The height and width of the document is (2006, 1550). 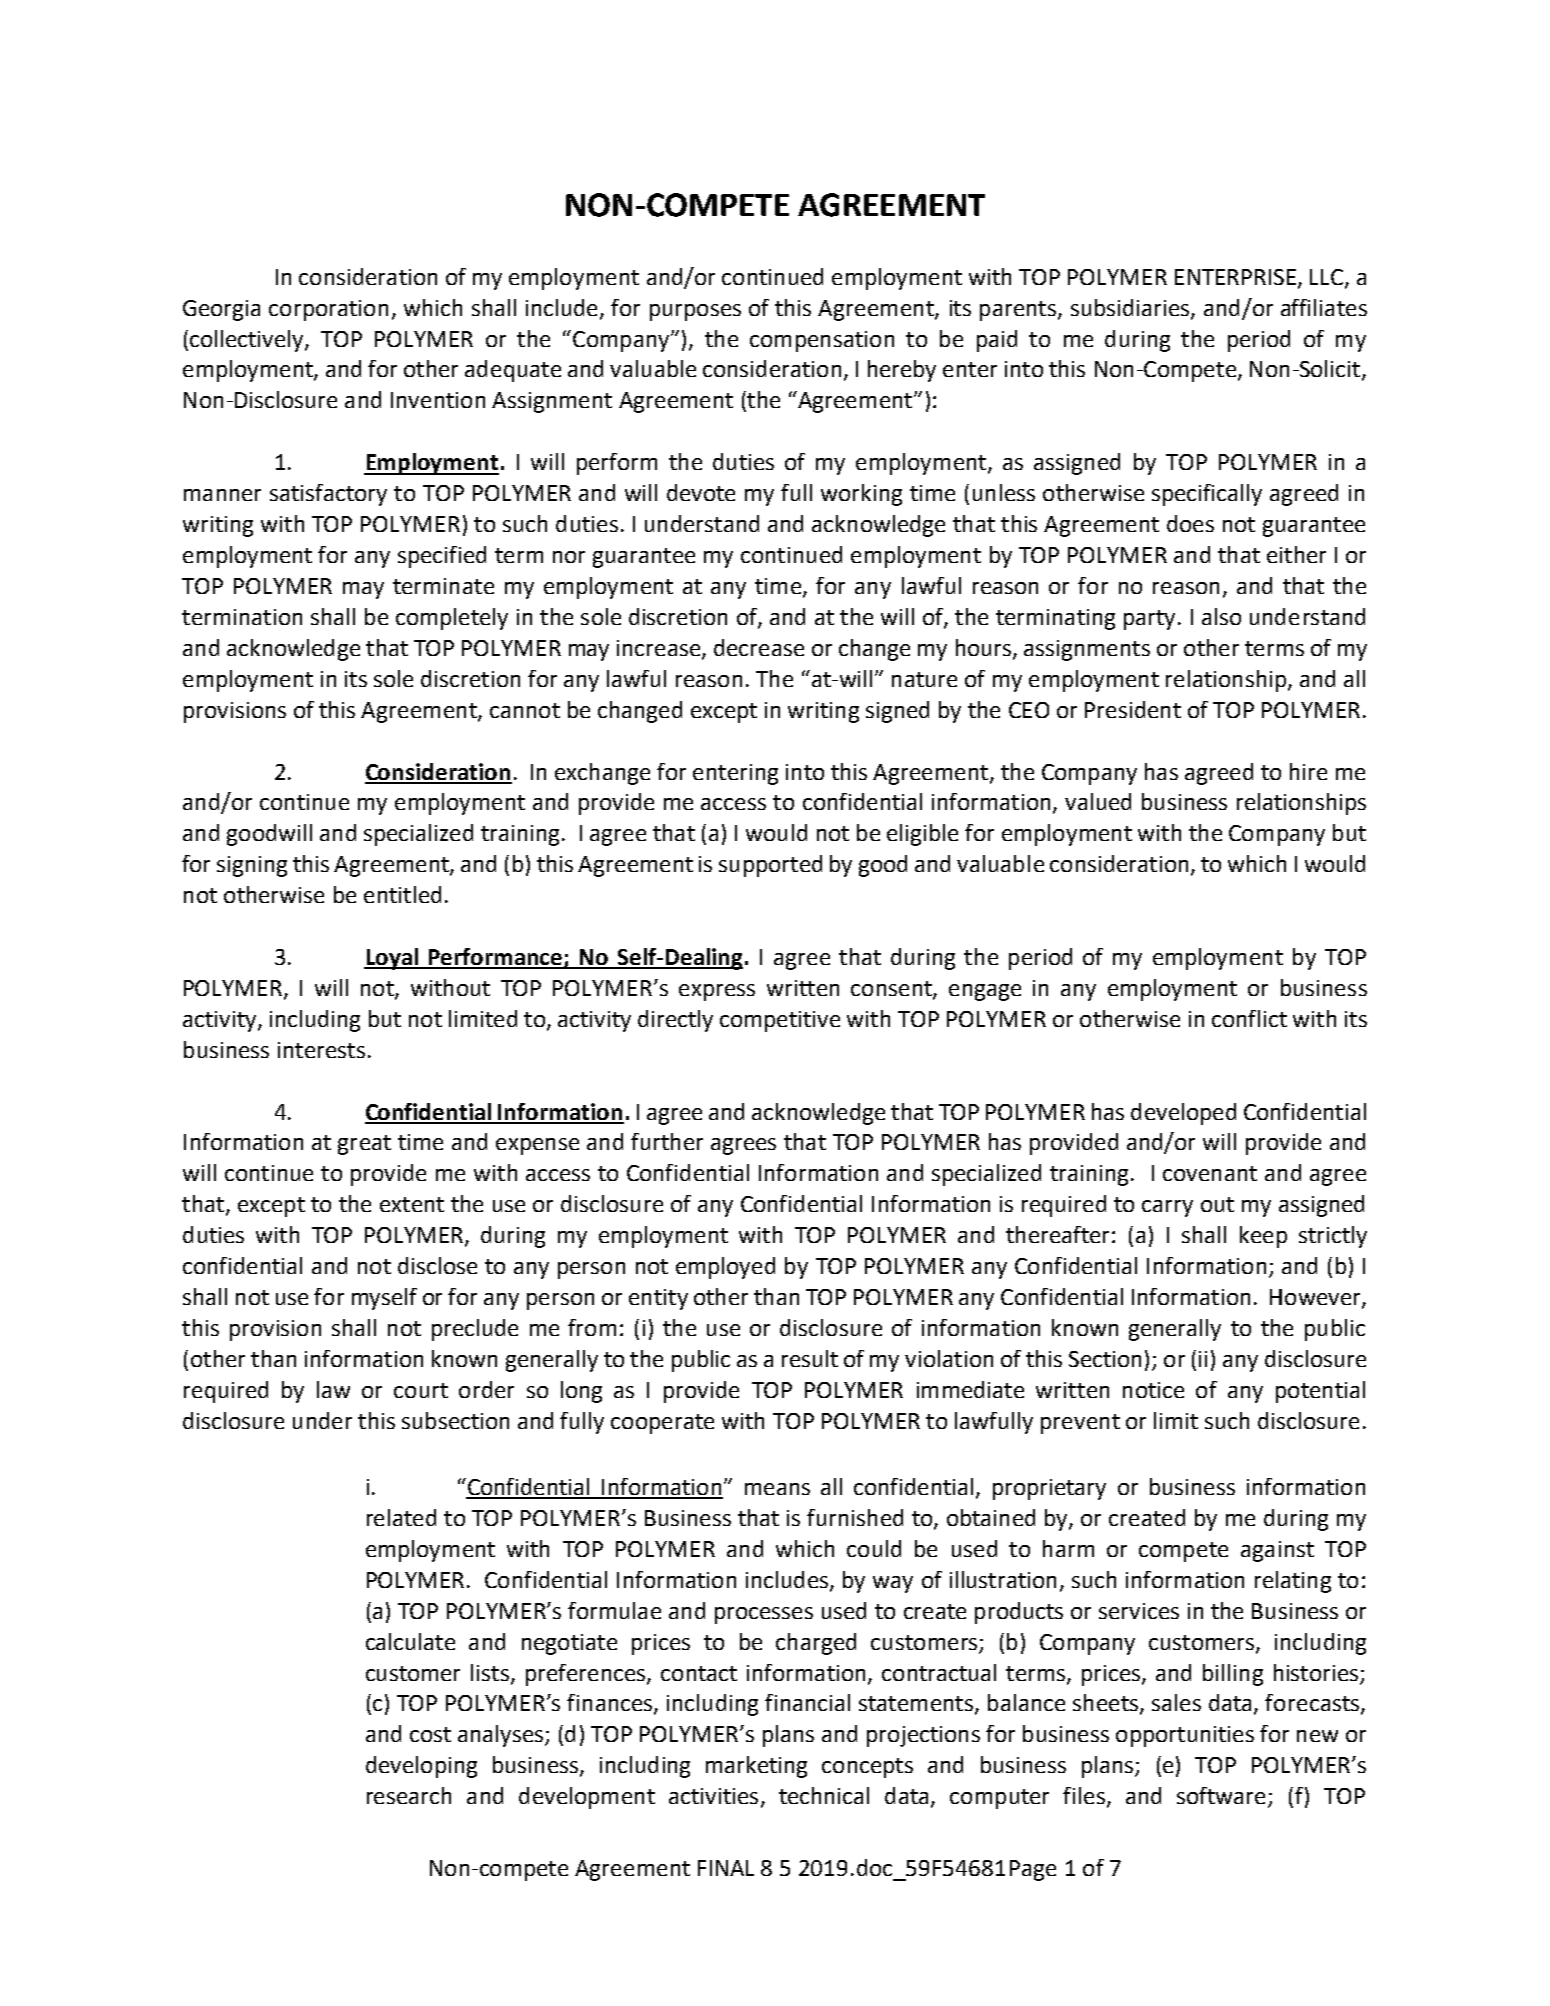 What do you see at coordinates (1098, 801) in the document?
I see `valued` at bounding box center [1098, 801].
